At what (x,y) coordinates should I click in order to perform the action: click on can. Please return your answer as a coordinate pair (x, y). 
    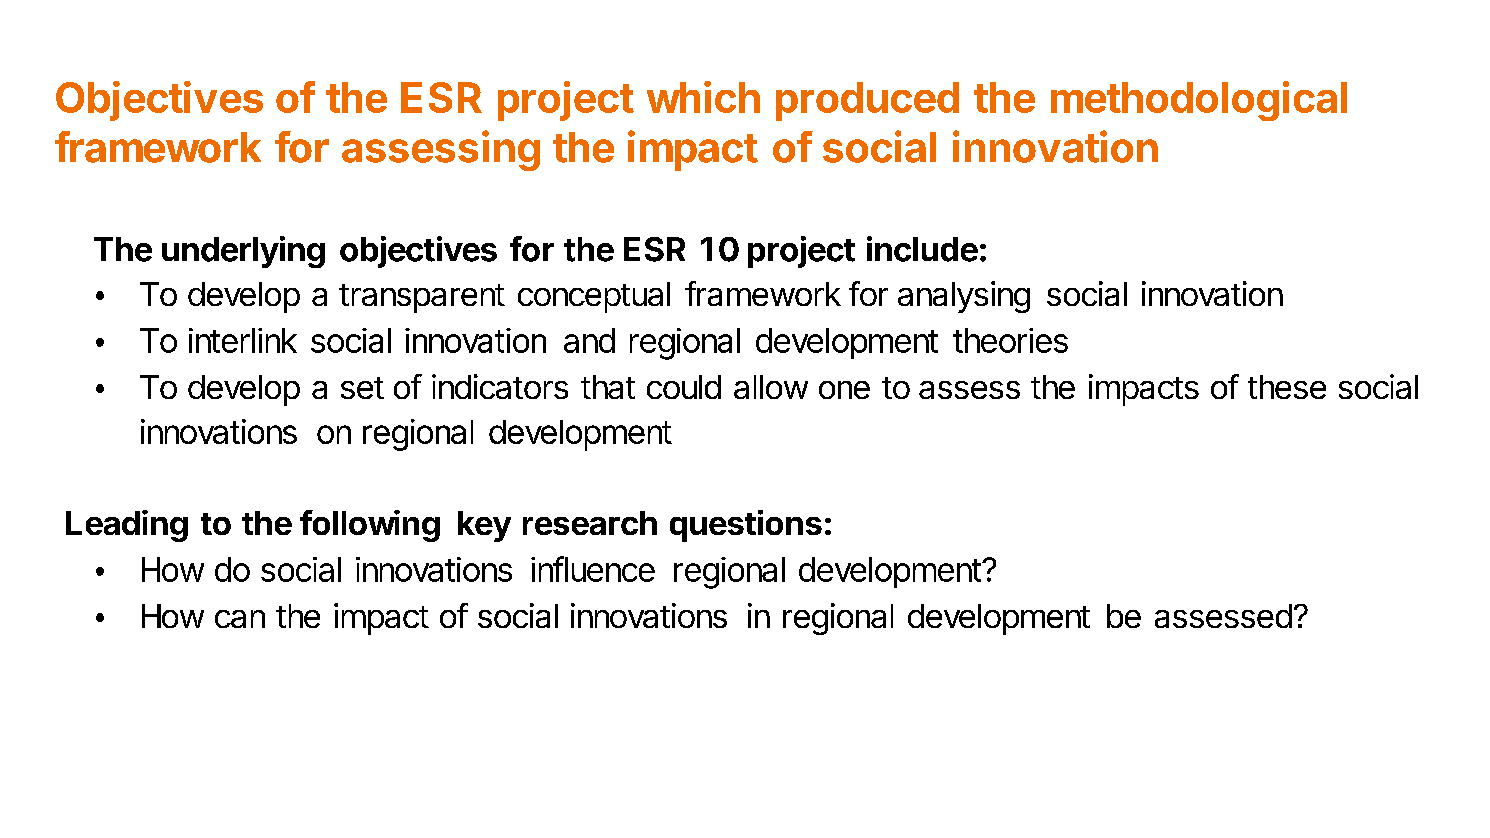
    Looking at the image, I should click on (240, 619).
